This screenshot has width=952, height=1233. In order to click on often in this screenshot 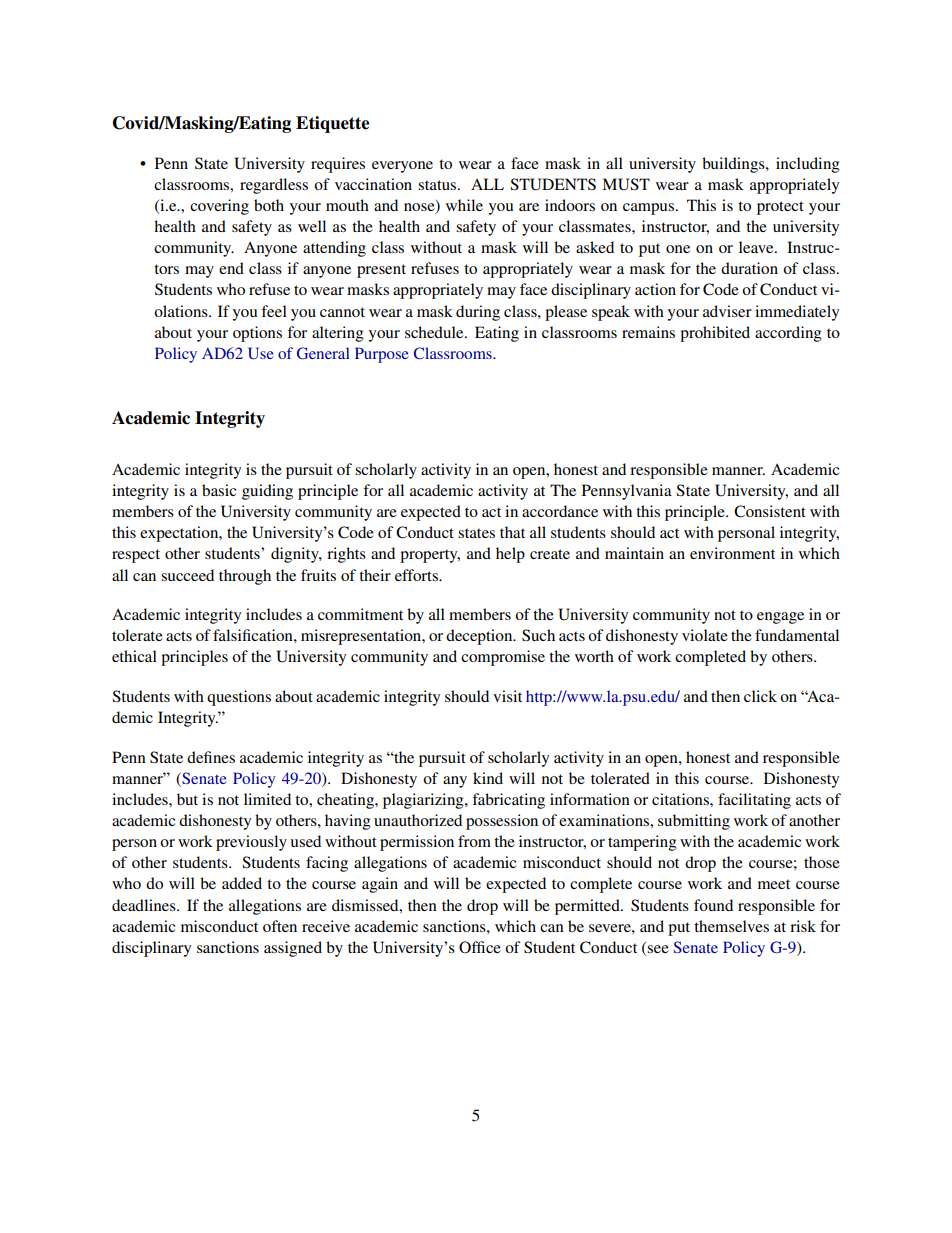, I will do `click(280, 926)`.
